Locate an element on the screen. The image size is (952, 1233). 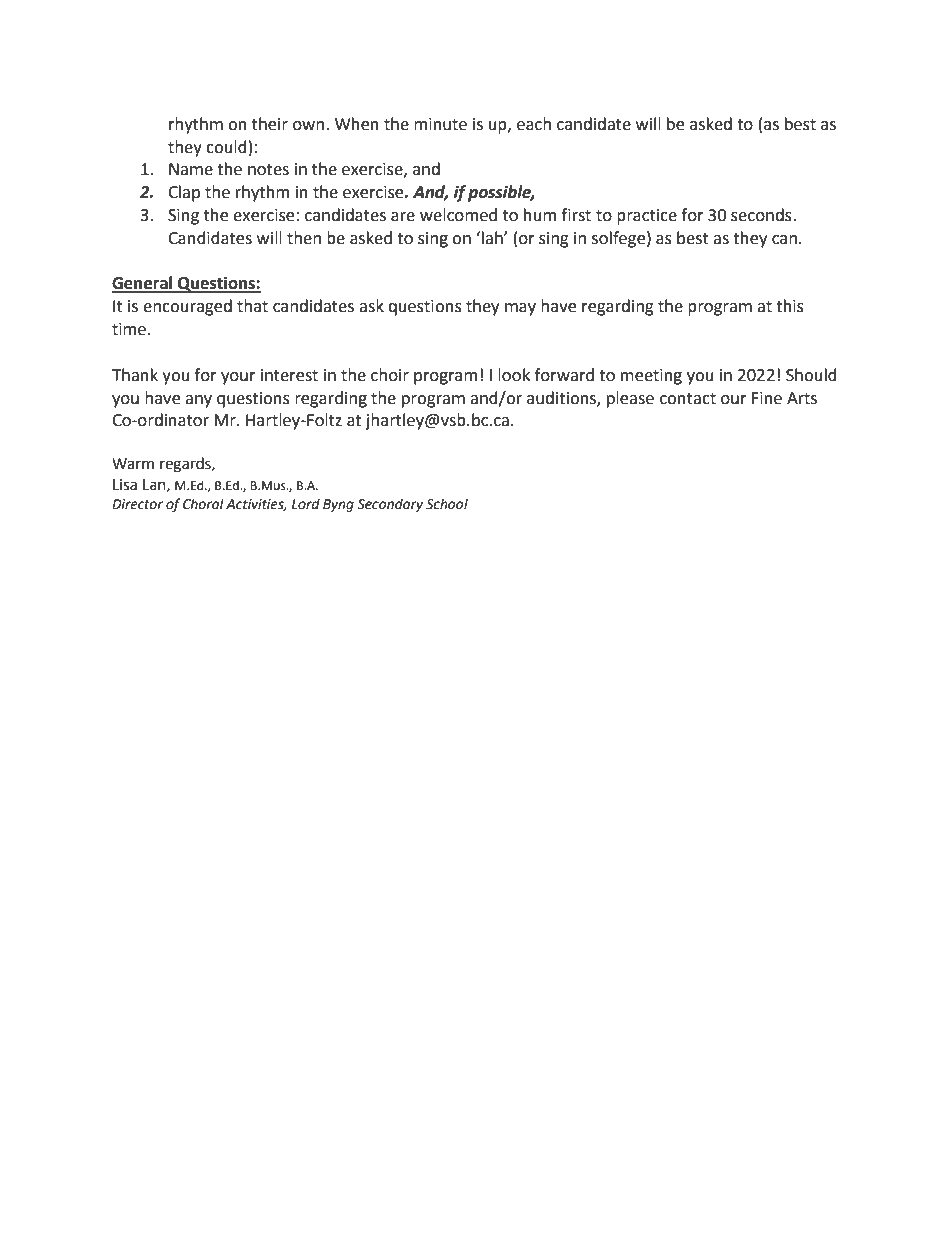
this is located at coordinates (790, 306).
